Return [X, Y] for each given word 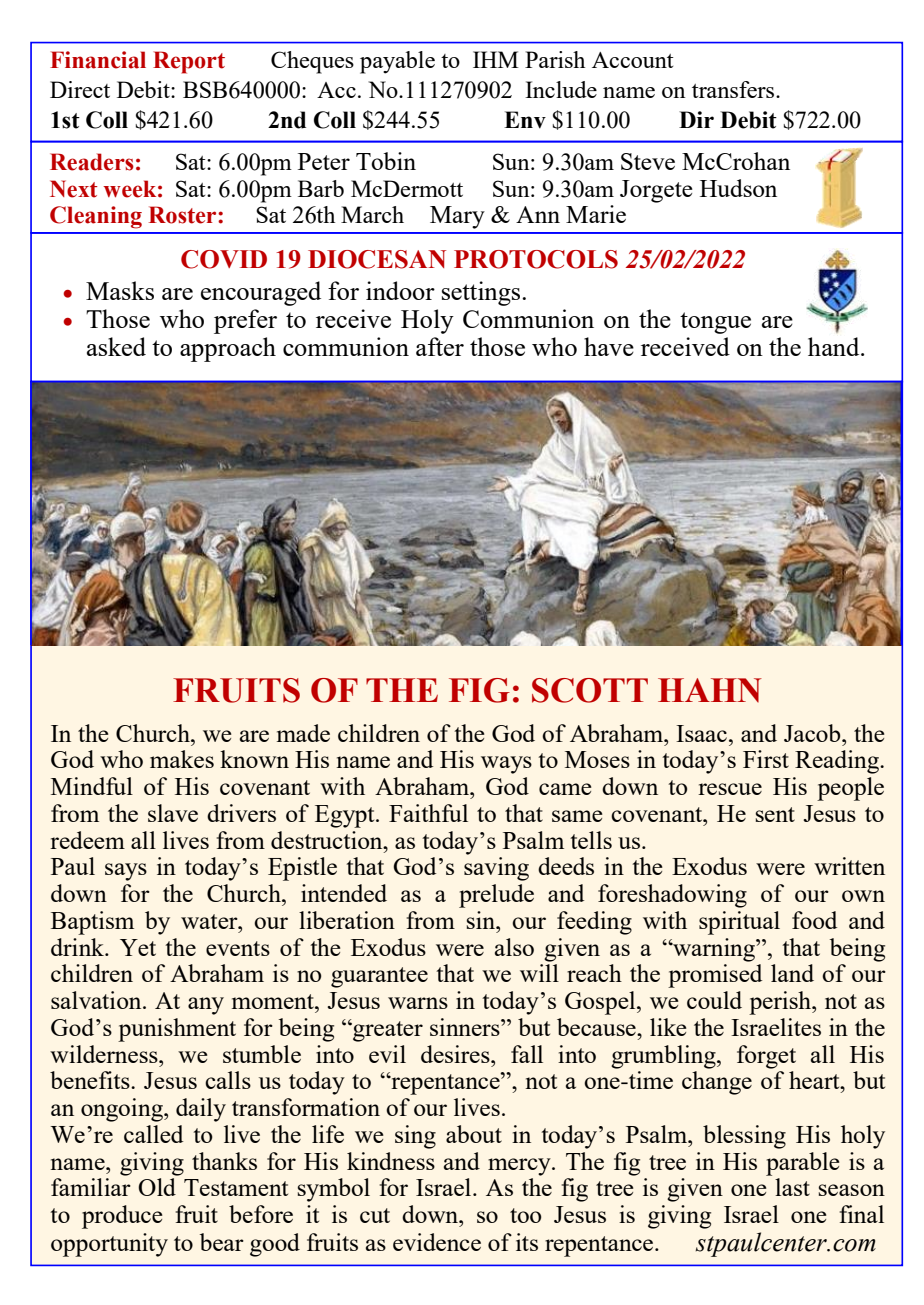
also [514, 947]
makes [182, 759]
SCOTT [590, 690]
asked [116, 346]
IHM [496, 59]
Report [189, 62]
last [792, 1187]
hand [835, 346]
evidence [437, 1242]
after [440, 346]
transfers [734, 89]
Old [157, 1187]
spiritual [739, 923]
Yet [138, 947]
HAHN [710, 690]
